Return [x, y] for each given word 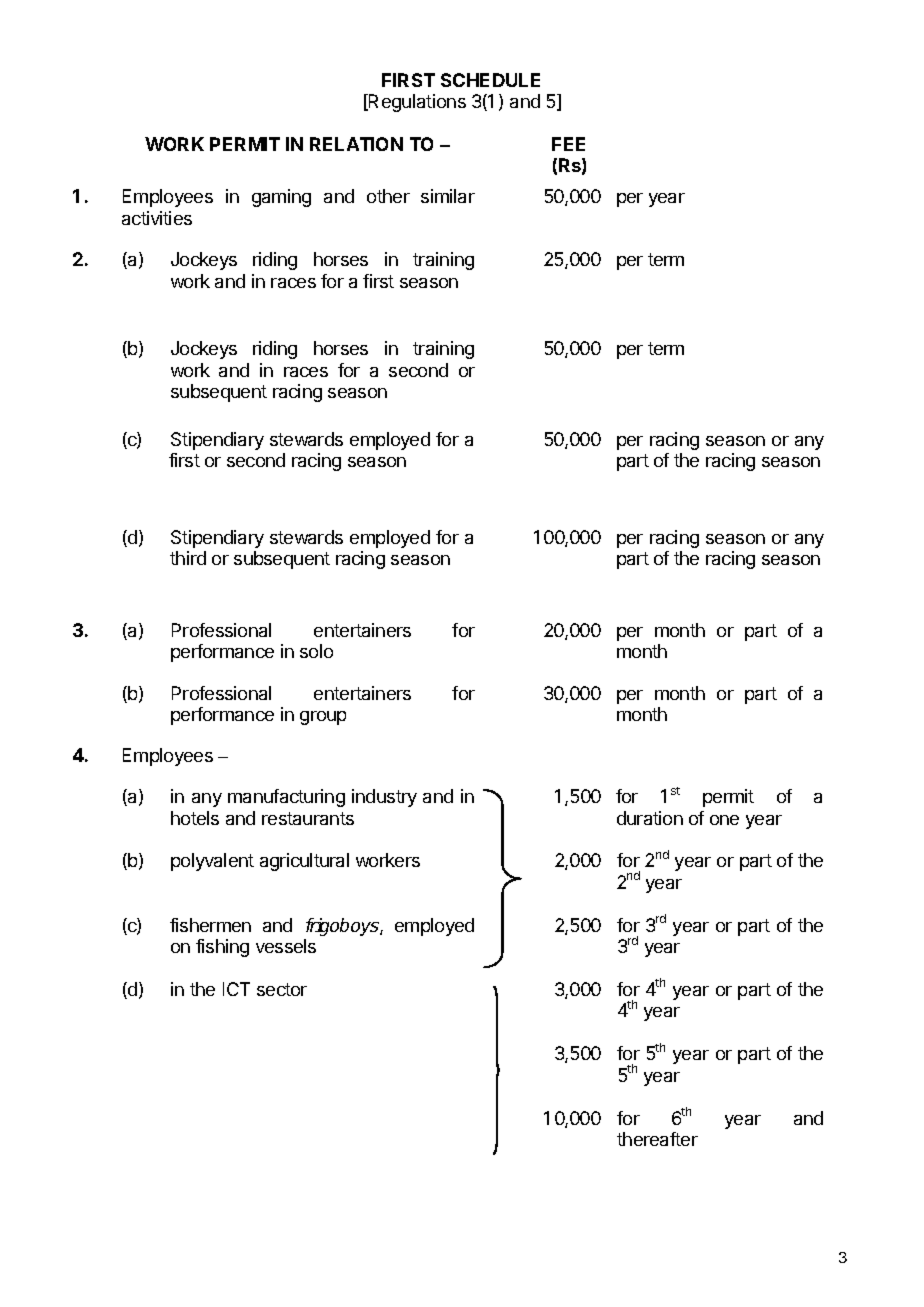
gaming [281, 198]
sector [282, 989]
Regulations [416, 103]
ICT [236, 989]
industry [384, 798]
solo [316, 651]
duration [650, 818]
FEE [568, 144]
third [188, 558]
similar [448, 196]
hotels [195, 818]
